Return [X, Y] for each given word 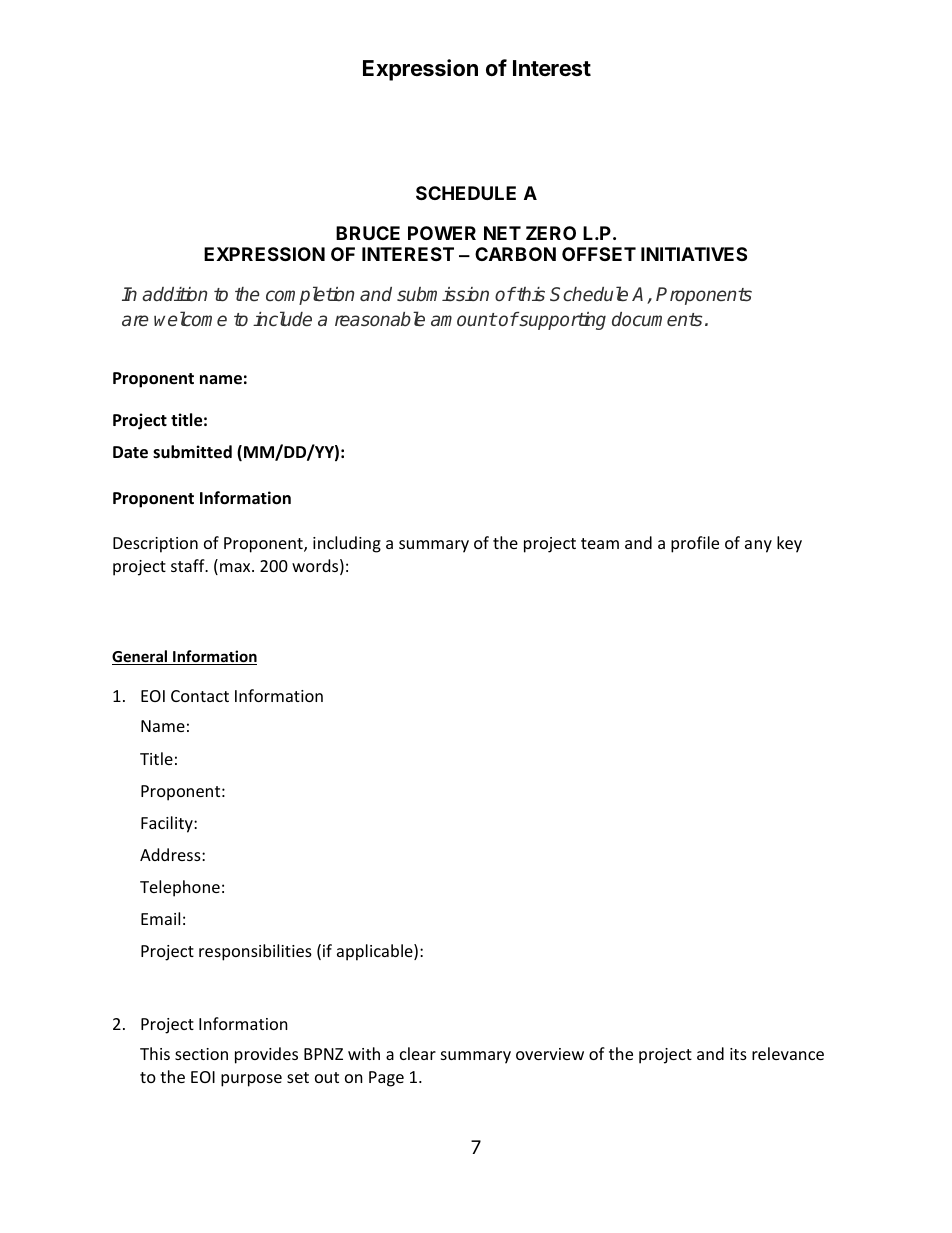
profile [695, 544]
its [738, 1054]
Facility [168, 824]
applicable [376, 952]
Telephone [180, 888]
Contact [200, 696]
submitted [192, 452]
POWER [442, 233]
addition [174, 294]
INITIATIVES [694, 254]
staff [189, 565]
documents [657, 319]
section [201, 1054]
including [347, 544]
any [758, 546]
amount [464, 319]
